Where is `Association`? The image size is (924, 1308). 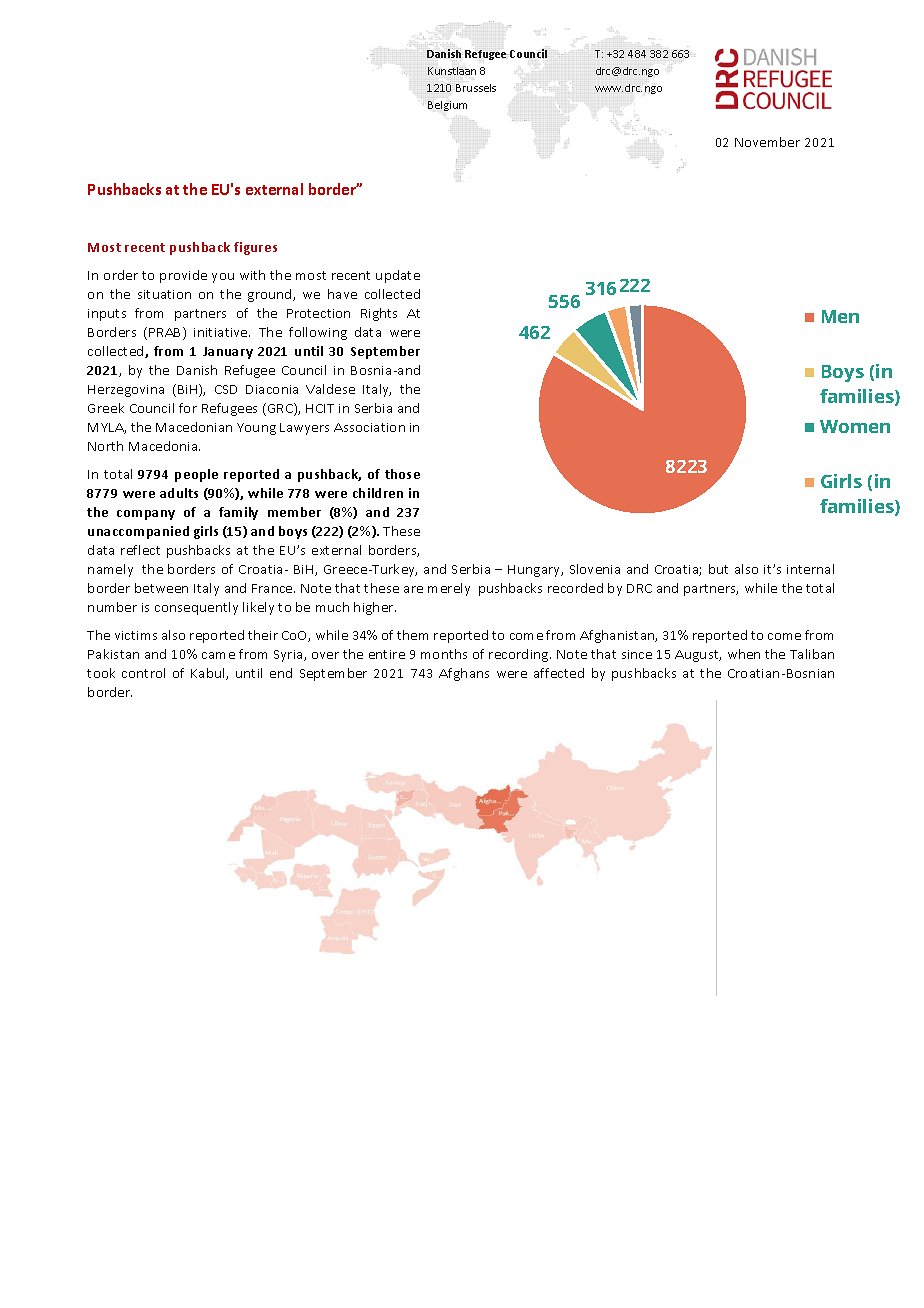 Association is located at coordinates (369, 427).
